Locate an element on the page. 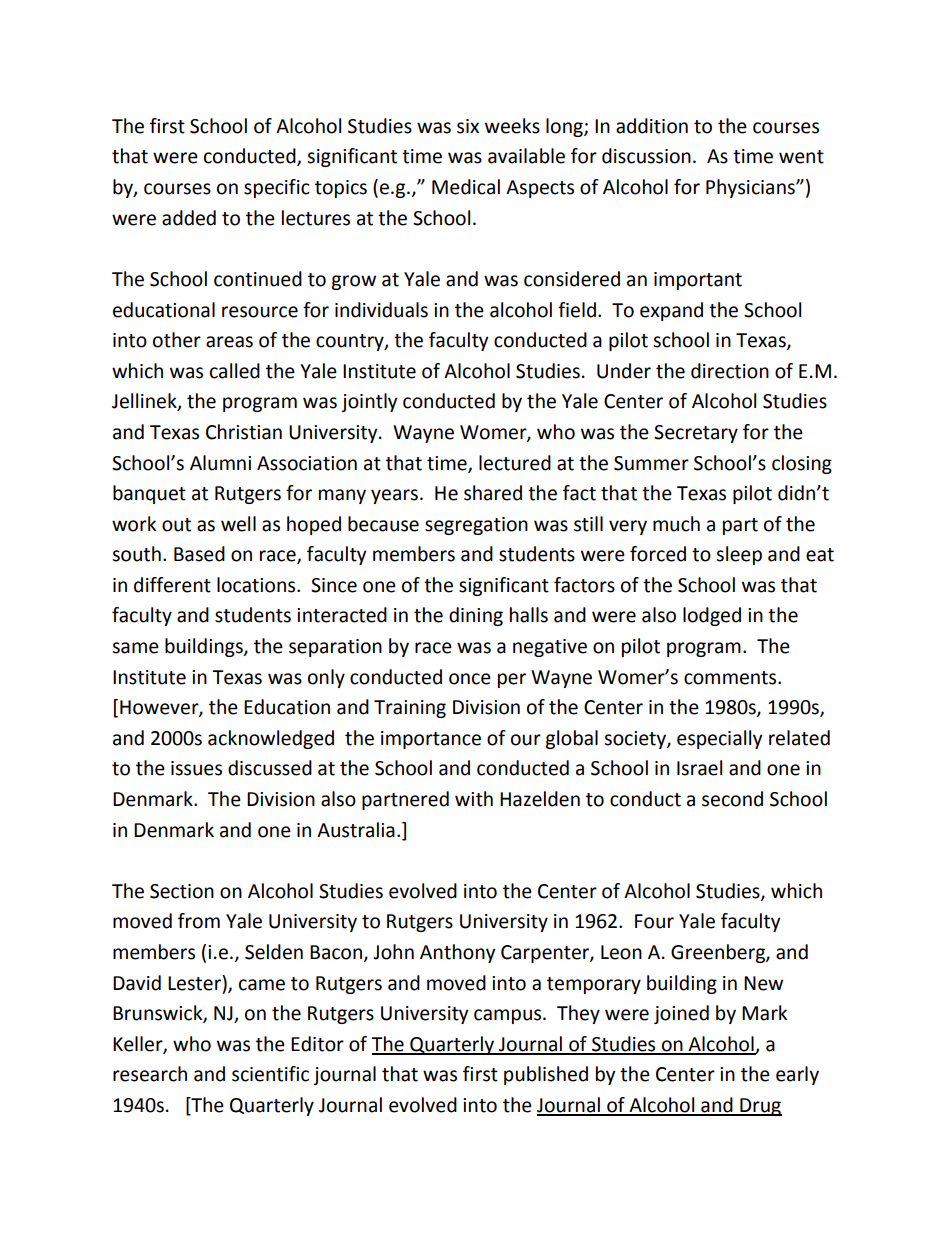 The width and height of the document is (952, 1233). published is located at coordinates (546, 1075).
